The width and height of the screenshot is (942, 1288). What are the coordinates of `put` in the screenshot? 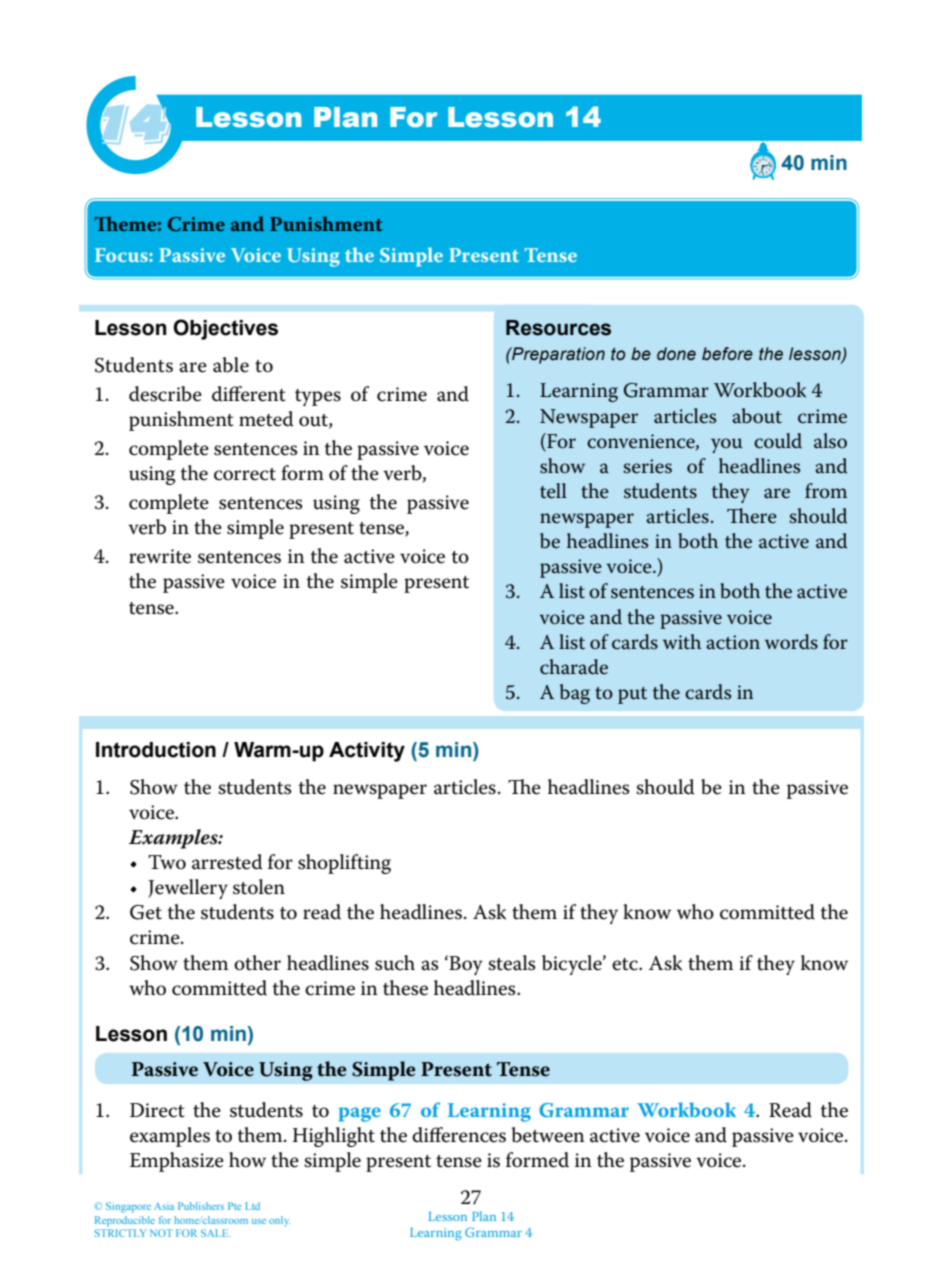 It's located at (632, 695).
